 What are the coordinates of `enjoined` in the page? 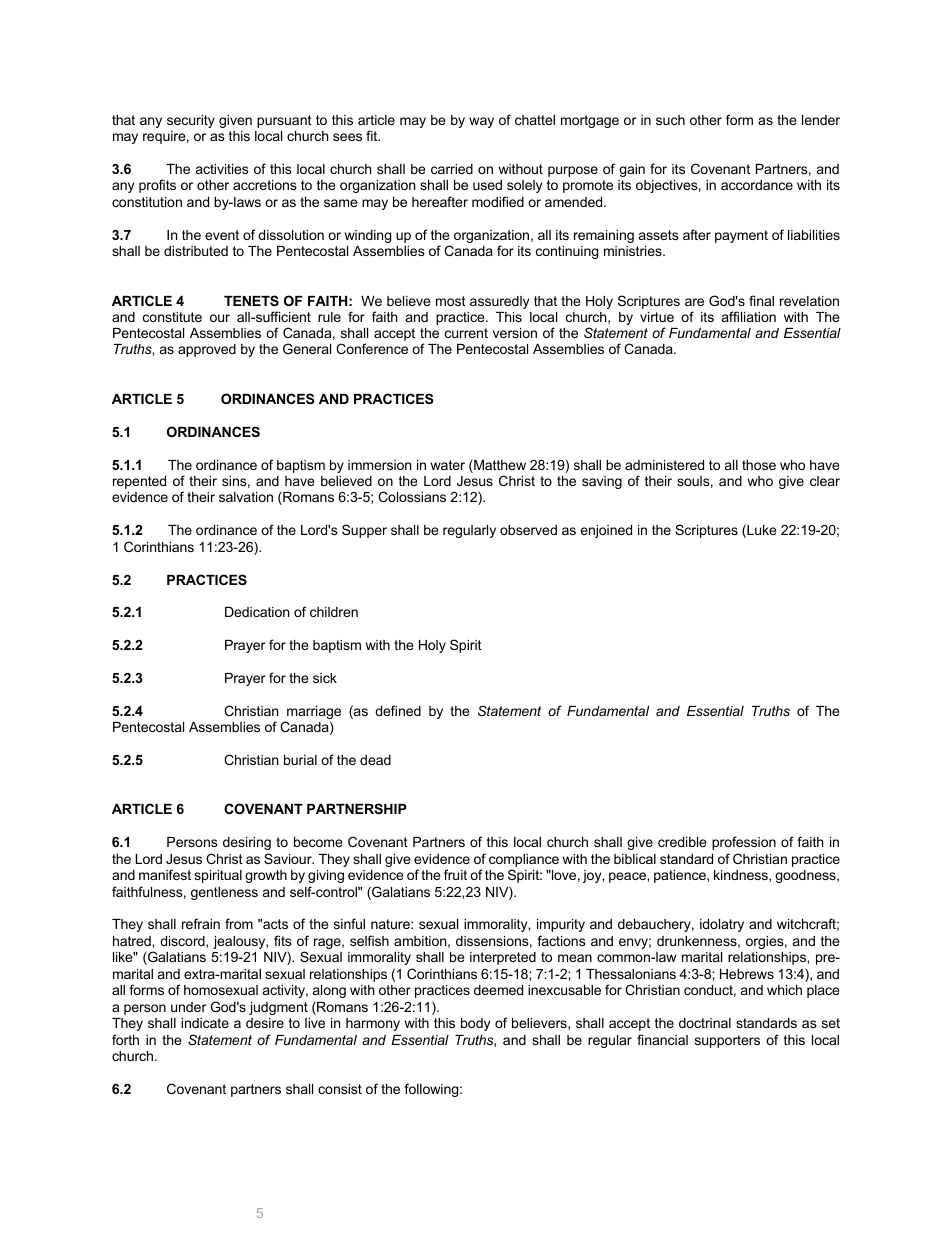 It's located at (606, 531).
